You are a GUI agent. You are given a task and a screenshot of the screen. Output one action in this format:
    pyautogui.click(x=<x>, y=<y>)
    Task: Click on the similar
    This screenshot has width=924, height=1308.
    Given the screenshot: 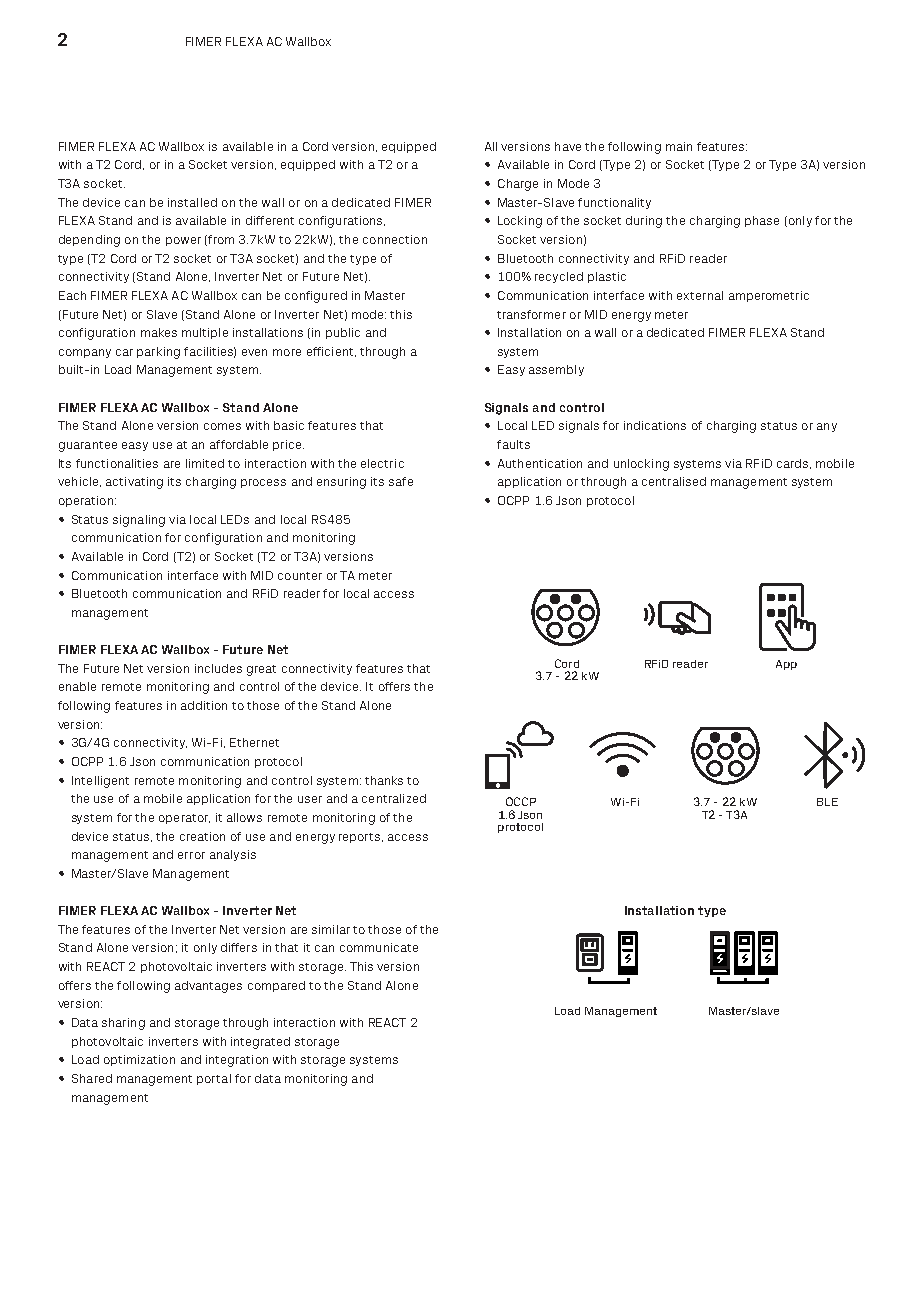 What is the action you would take?
    pyautogui.click(x=331, y=929)
